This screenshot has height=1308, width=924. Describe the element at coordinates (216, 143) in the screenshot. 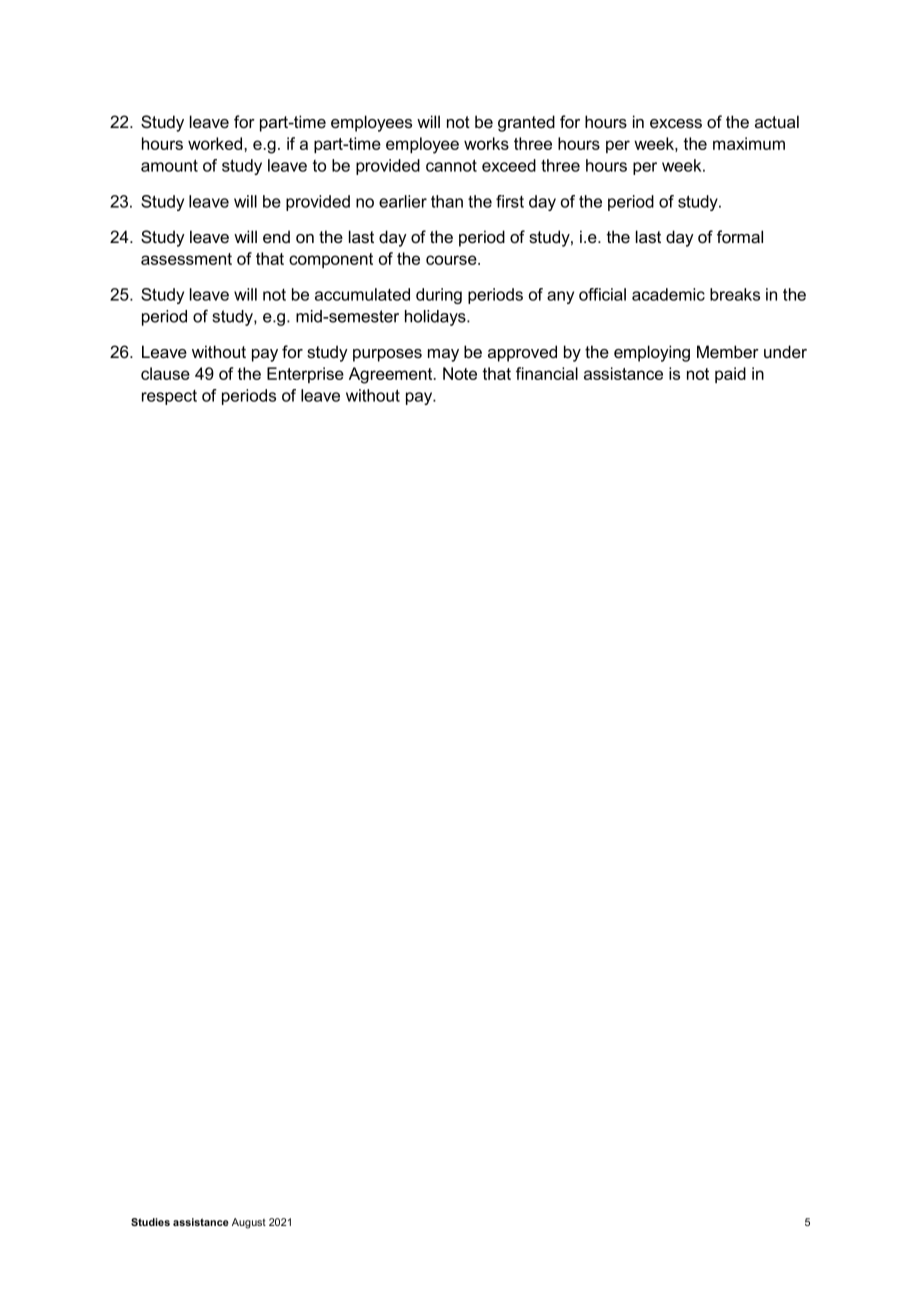

I see `worked` at that location.
